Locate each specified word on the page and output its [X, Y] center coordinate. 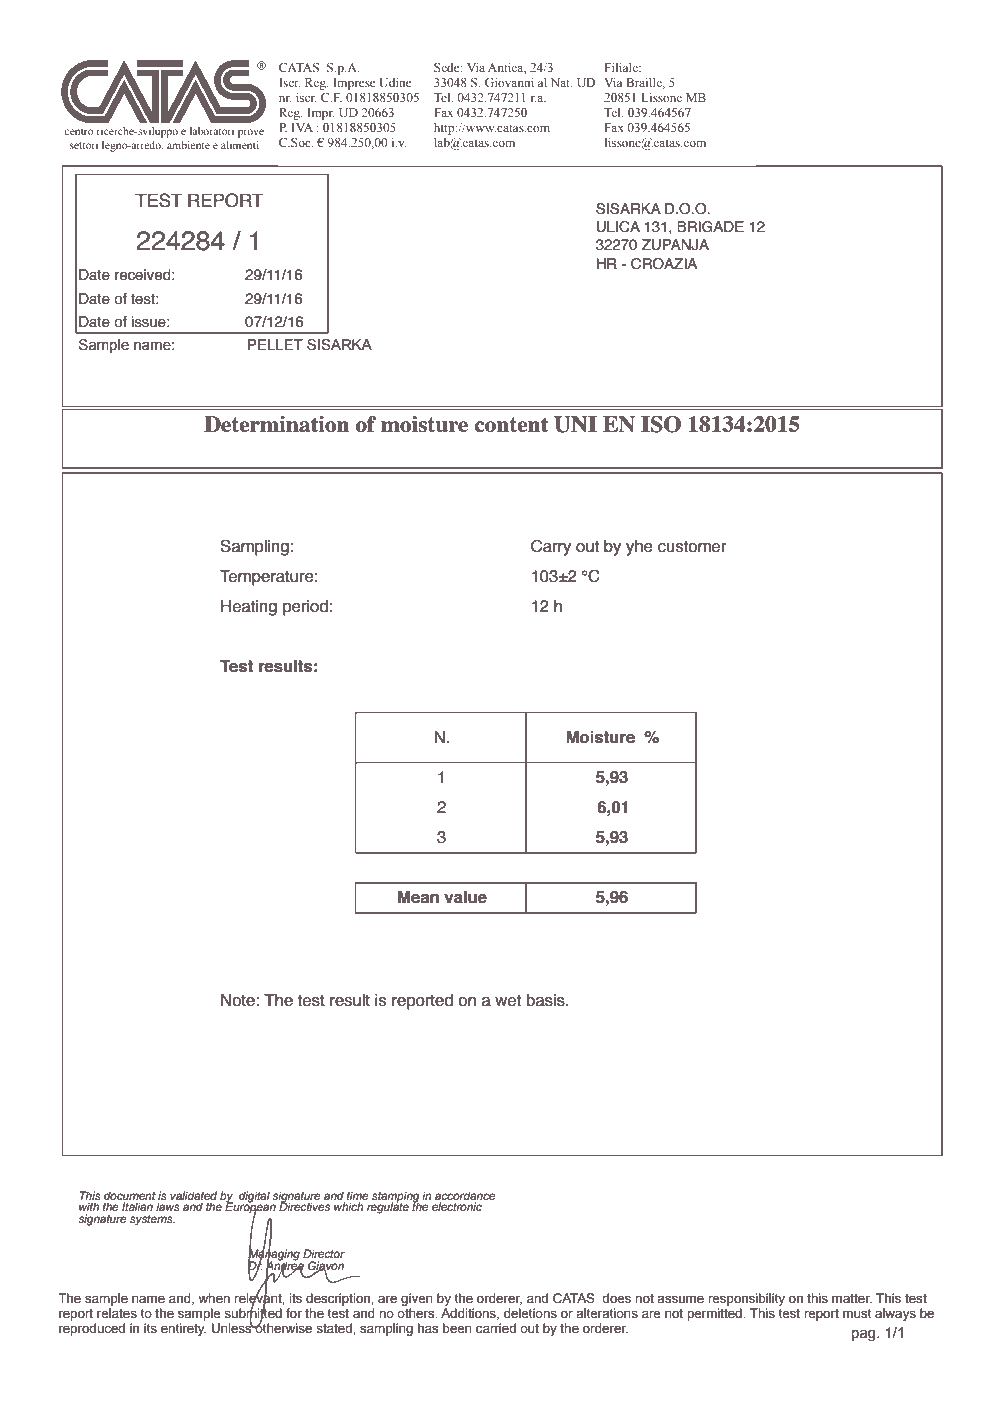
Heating [249, 608]
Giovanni [509, 82]
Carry [551, 547]
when [214, 1298]
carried [496, 1328]
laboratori [212, 131]
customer [692, 546]
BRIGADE [710, 227]
